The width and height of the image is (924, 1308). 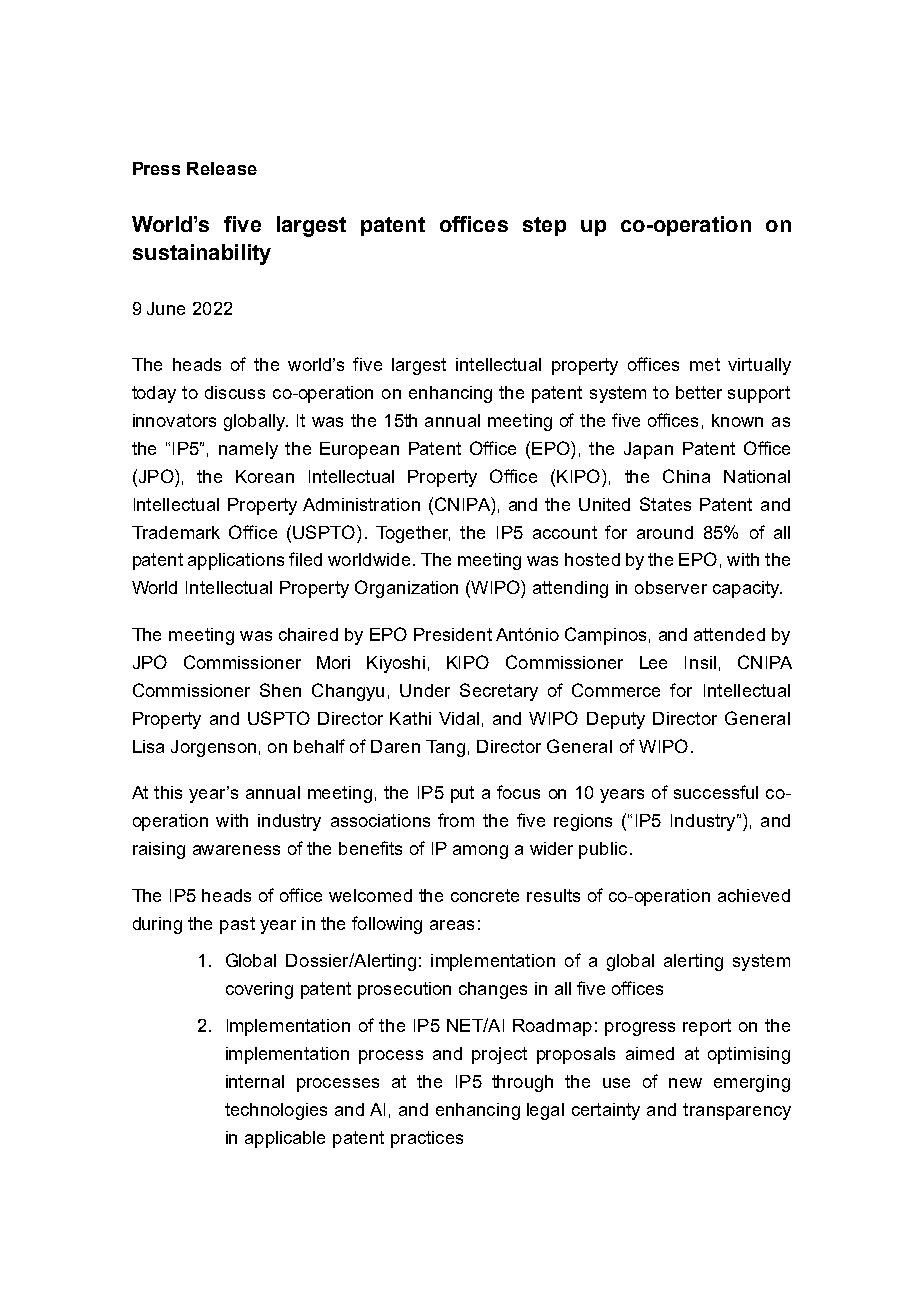 I want to click on European, so click(x=359, y=450).
